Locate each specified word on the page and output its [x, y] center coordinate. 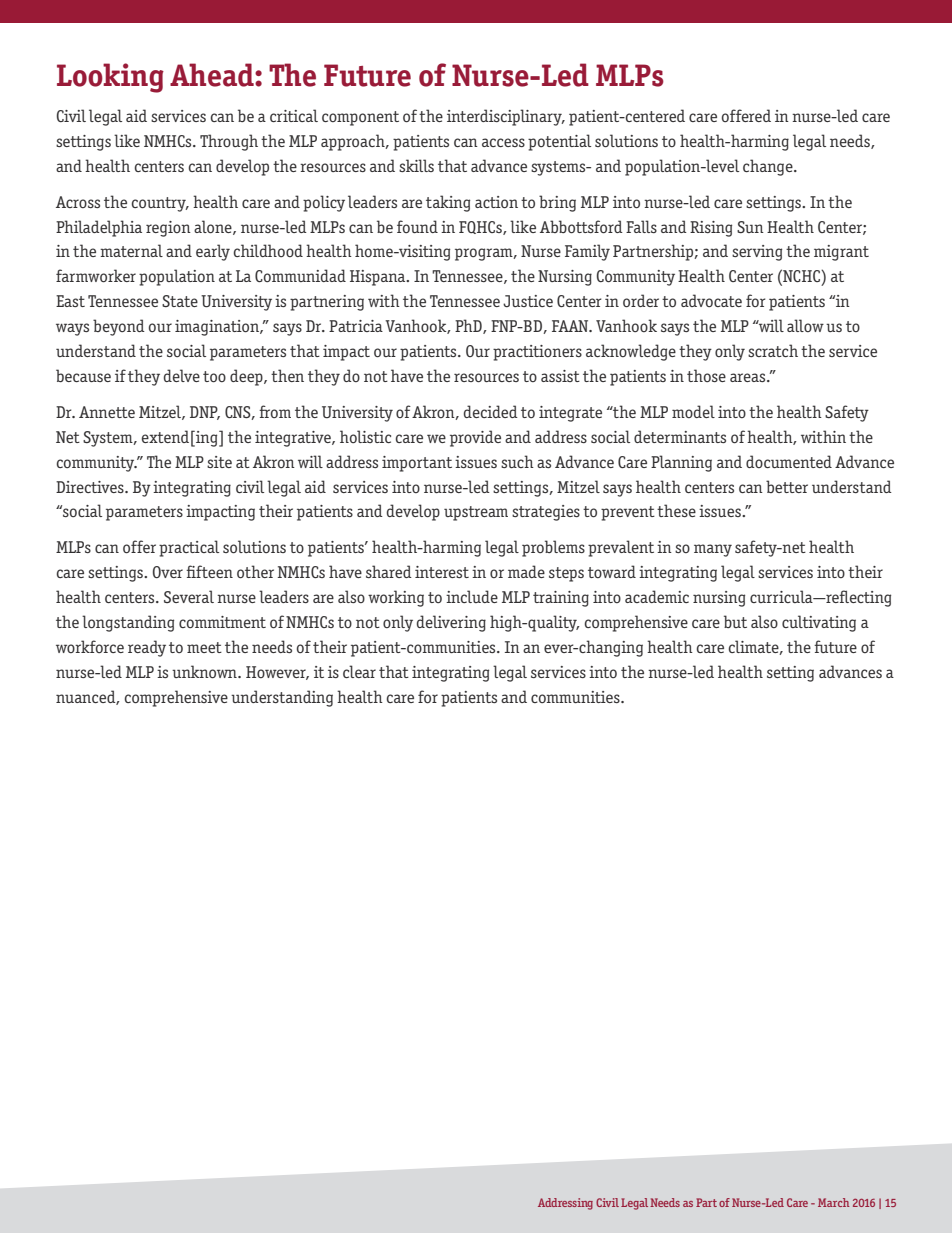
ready [147, 648]
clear [359, 671]
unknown [205, 671]
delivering [451, 623]
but [735, 621]
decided [491, 411]
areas [749, 377]
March [833, 1202]
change [769, 167]
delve [182, 375]
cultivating [819, 623]
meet [204, 647]
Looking [110, 78]
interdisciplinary [505, 117]
